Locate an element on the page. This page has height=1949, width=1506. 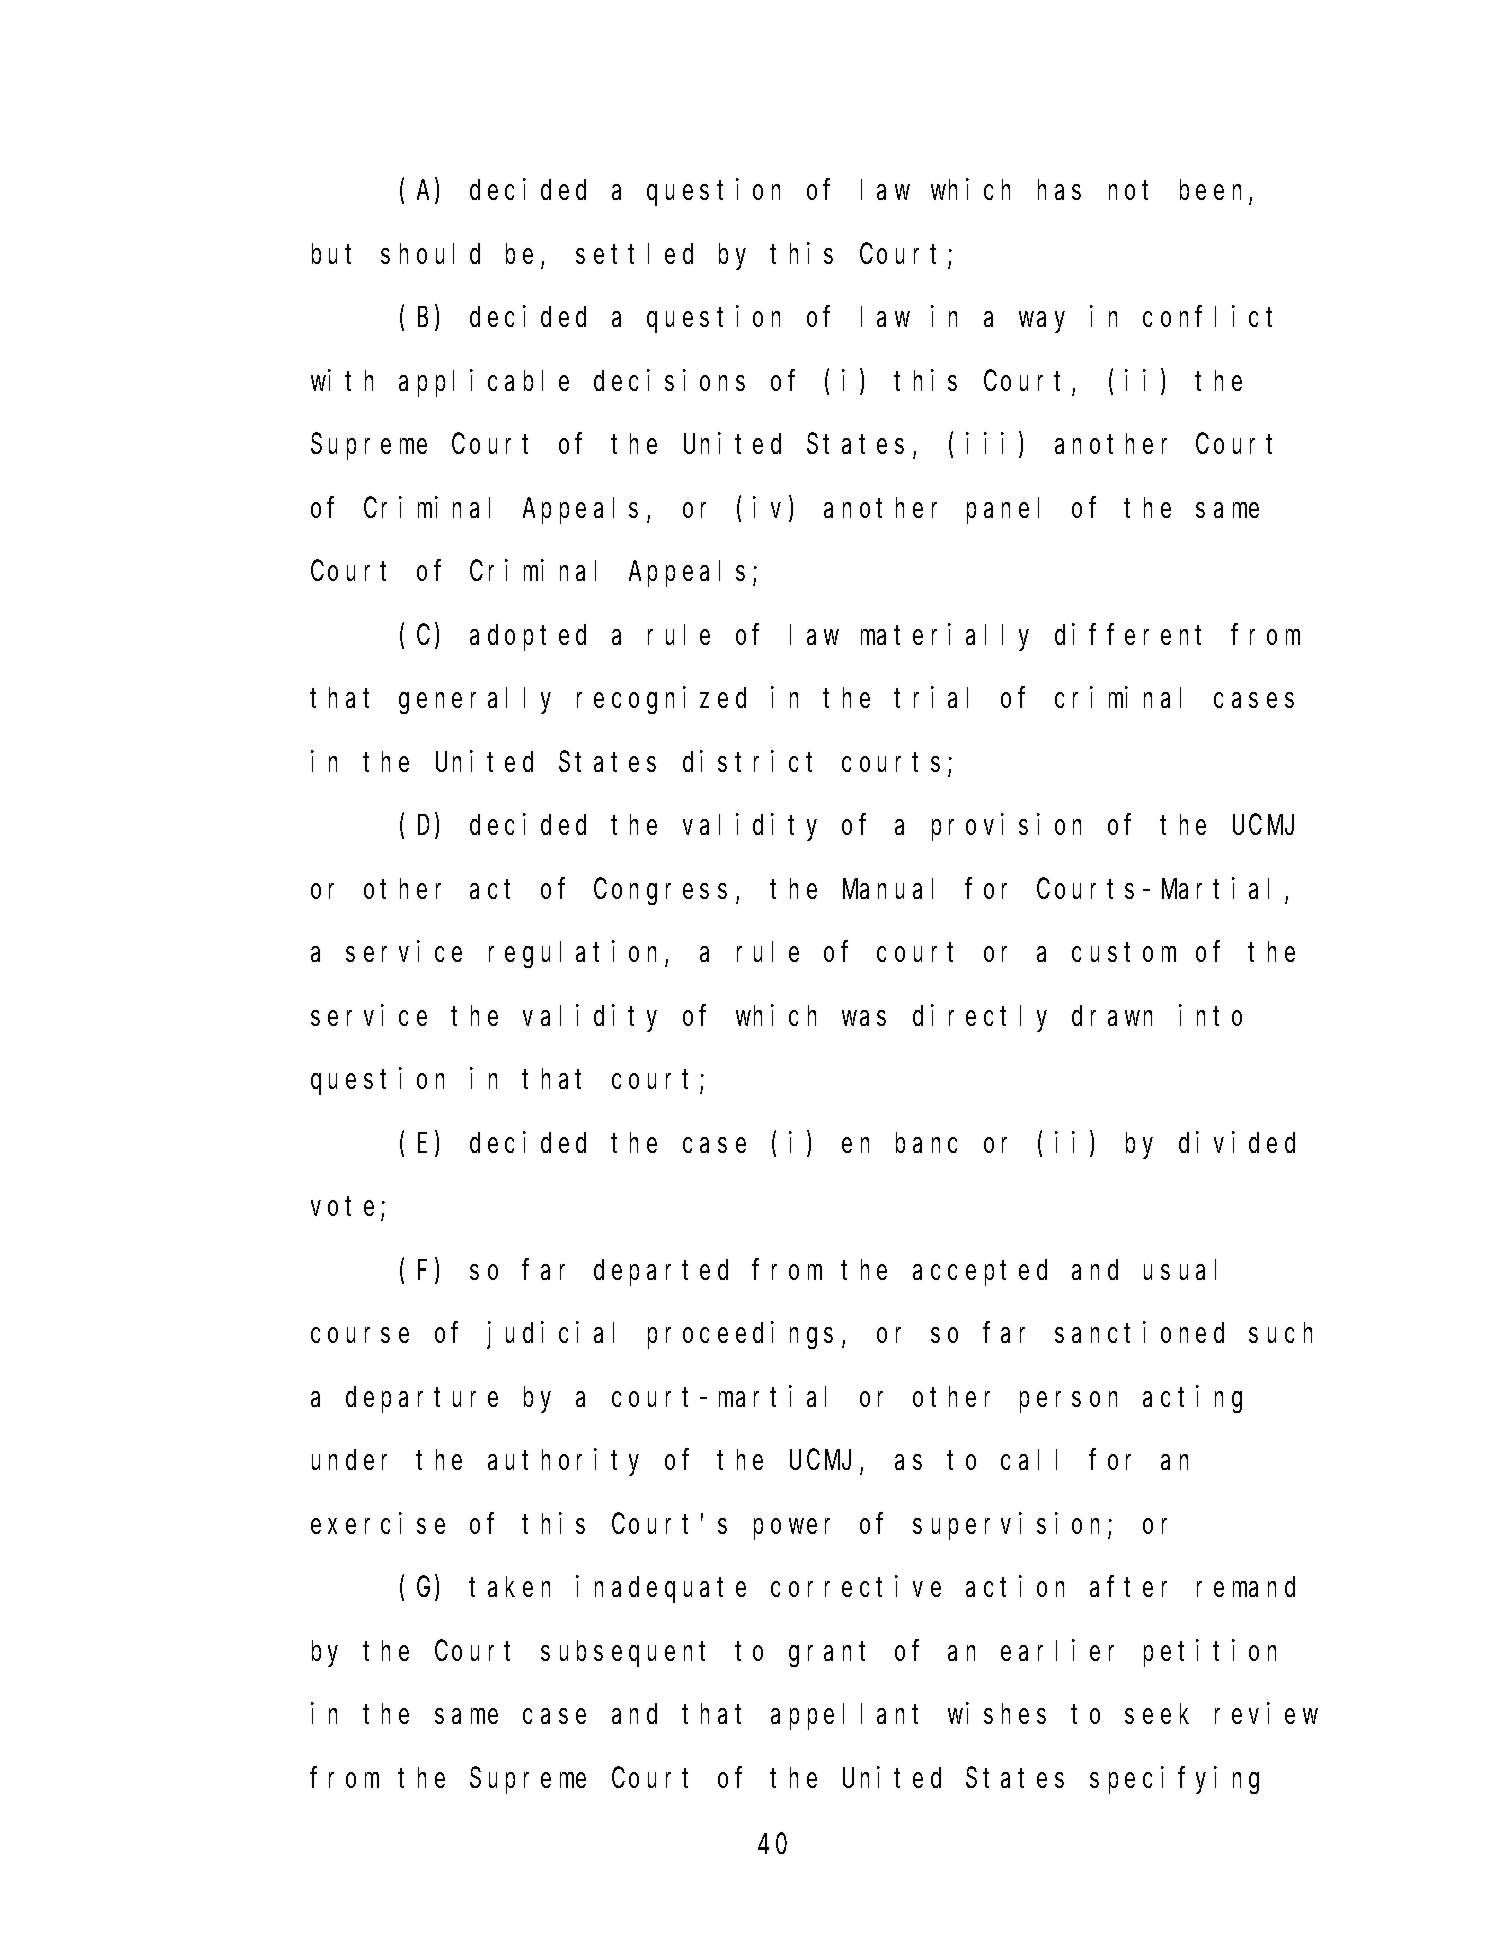
materially is located at coordinates (945, 637).
